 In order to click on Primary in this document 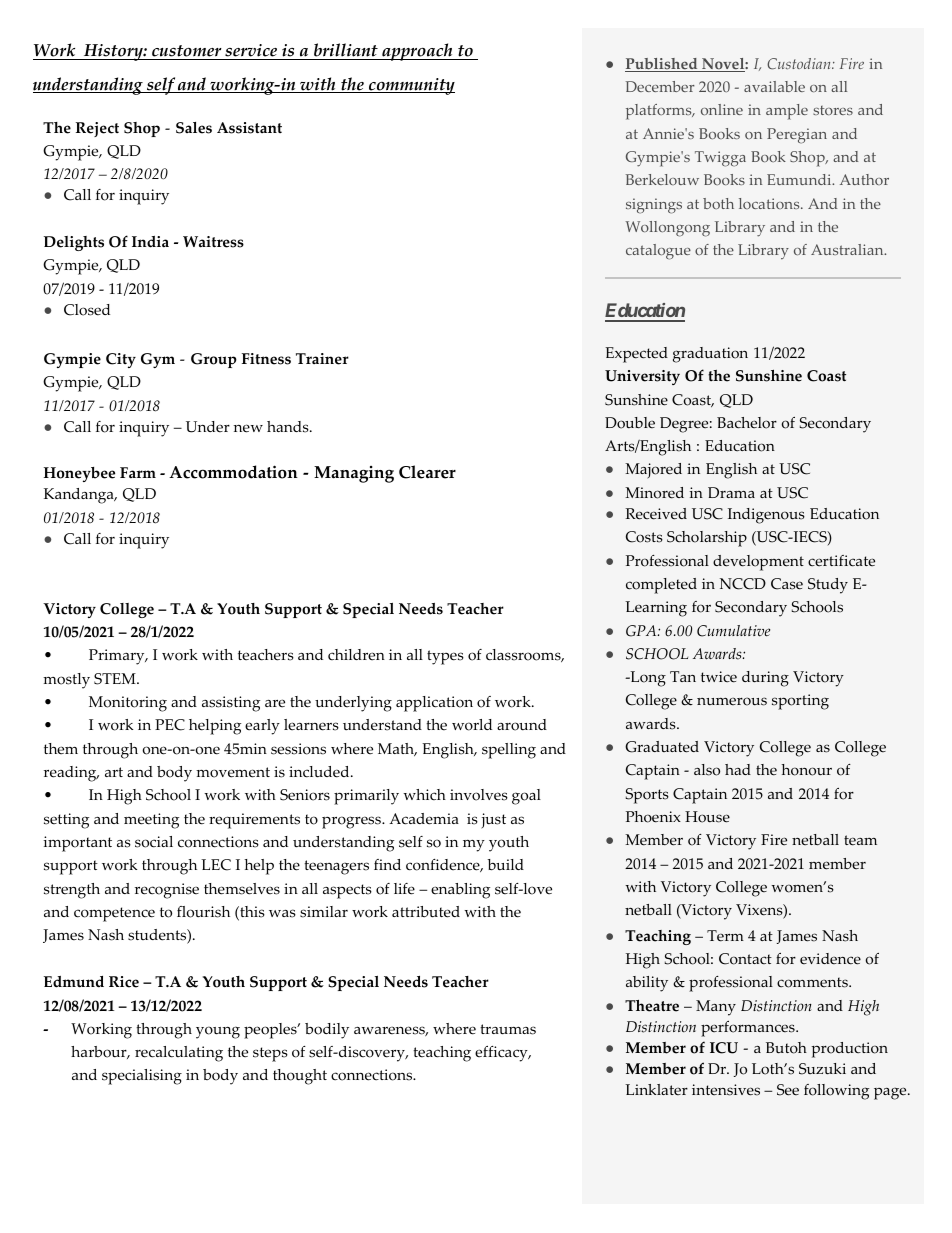, I will do `click(118, 657)`.
